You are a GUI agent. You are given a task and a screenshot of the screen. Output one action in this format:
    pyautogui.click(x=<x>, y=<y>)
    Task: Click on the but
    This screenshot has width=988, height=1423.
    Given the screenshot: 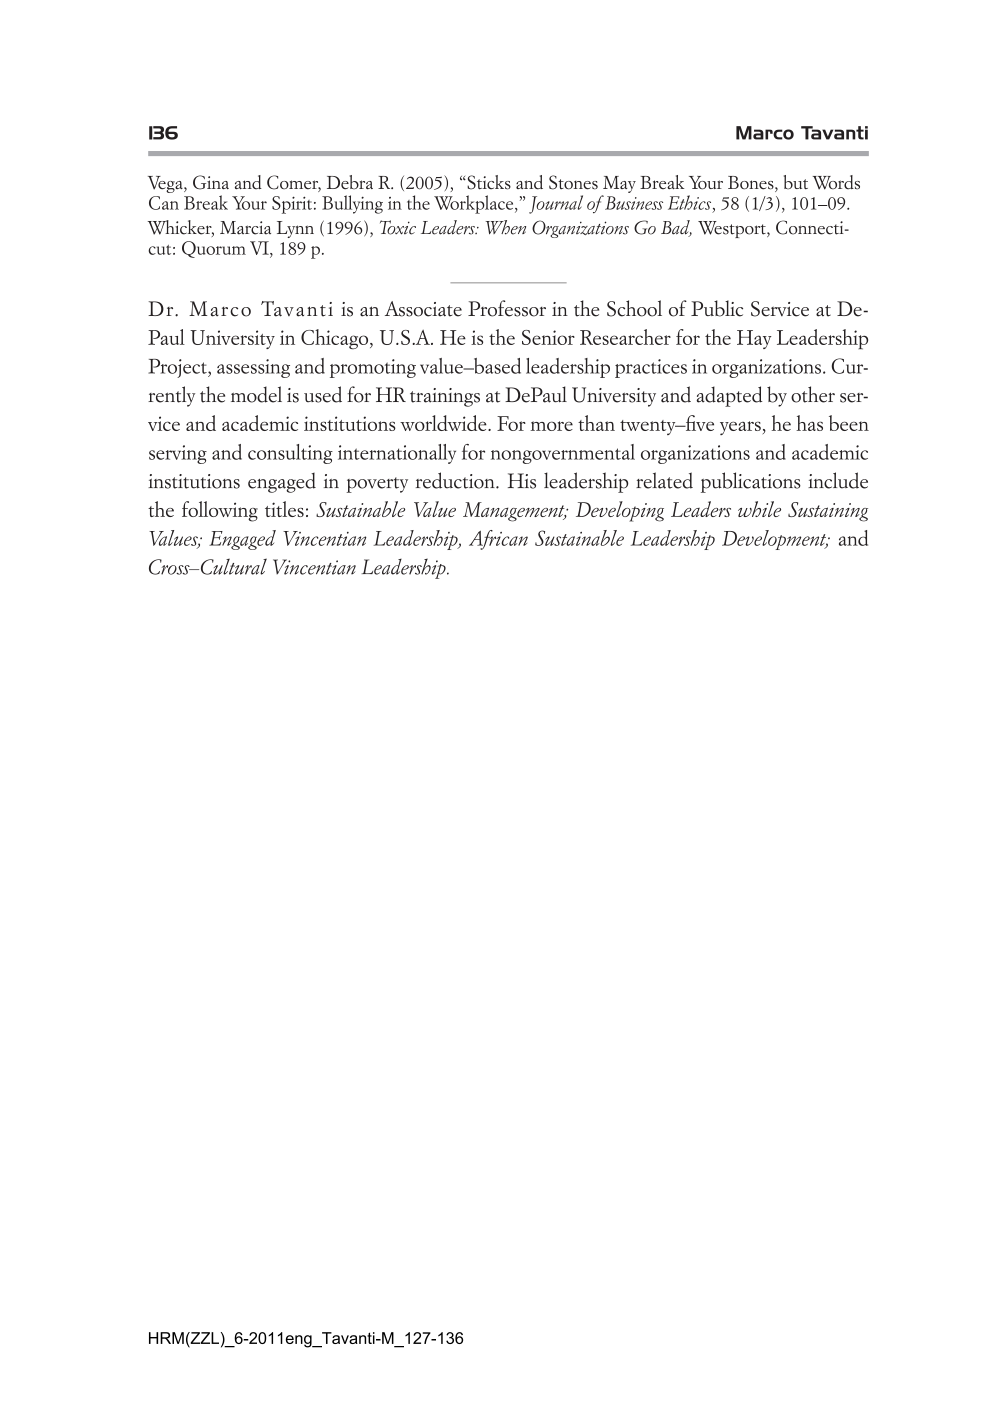 What is the action you would take?
    pyautogui.click(x=796, y=182)
